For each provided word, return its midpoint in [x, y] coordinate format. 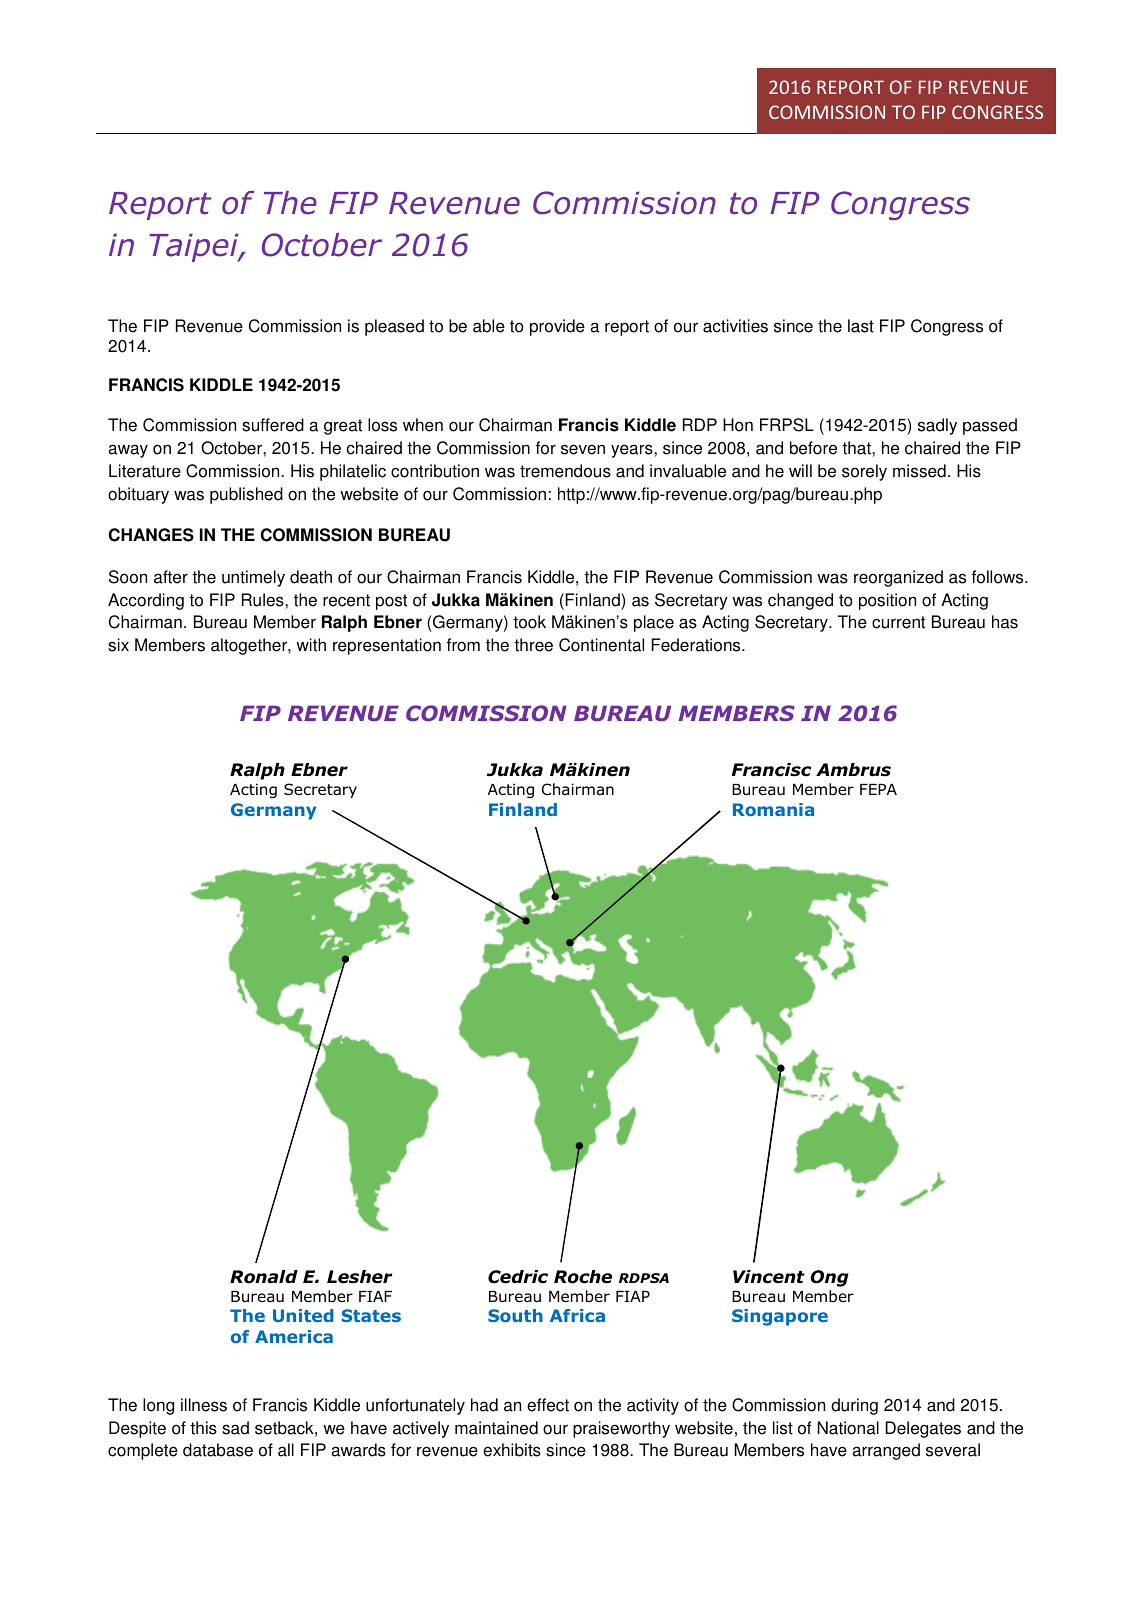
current [898, 622]
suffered [273, 425]
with [311, 645]
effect [548, 1405]
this [203, 1428]
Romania [773, 809]
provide [557, 327]
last [861, 326]
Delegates [923, 1429]
